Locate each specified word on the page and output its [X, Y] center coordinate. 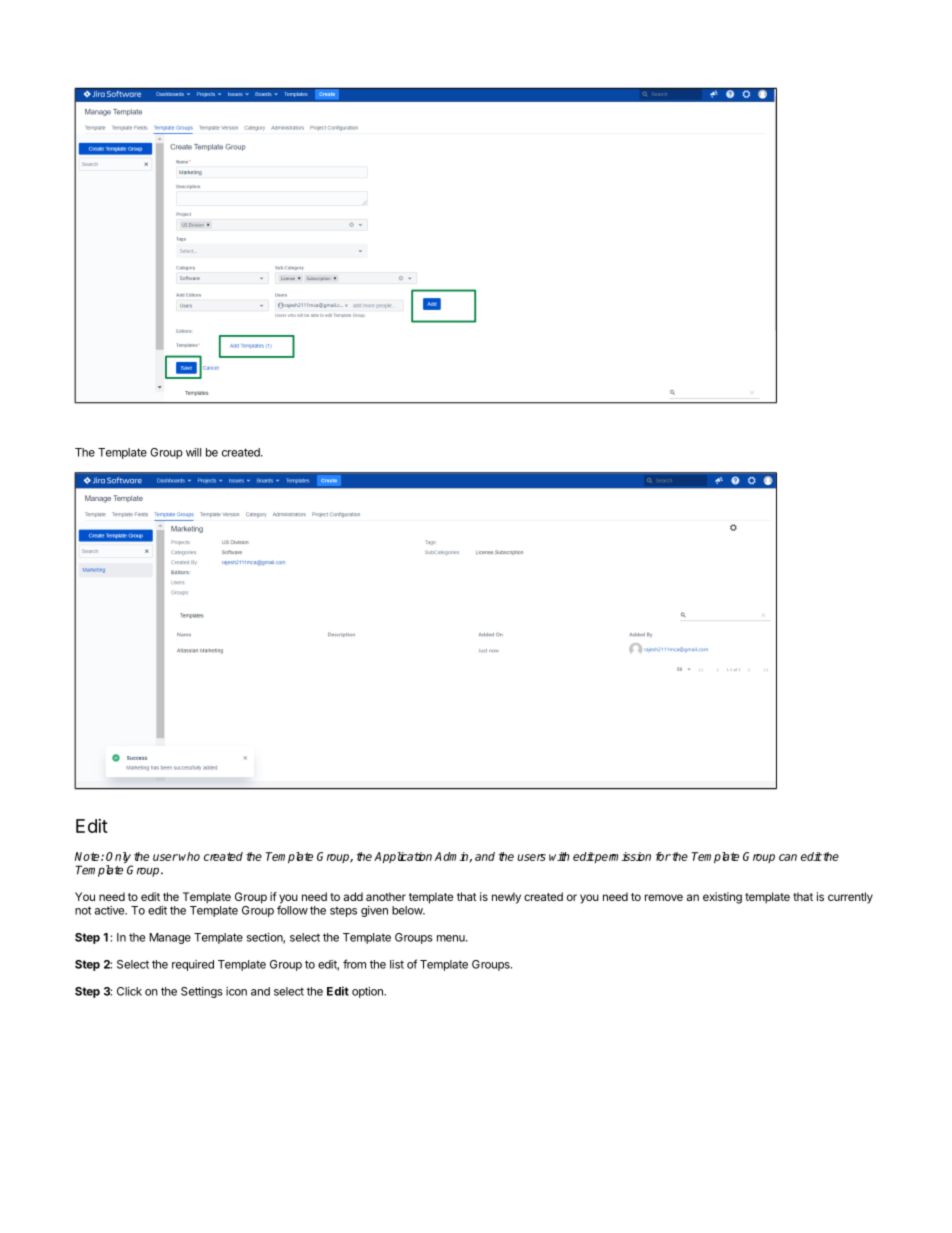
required [193, 965]
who [189, 856]
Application [403, 857]
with [559, 856]
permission [622, 857]
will [193, 452]
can [788, 857]
